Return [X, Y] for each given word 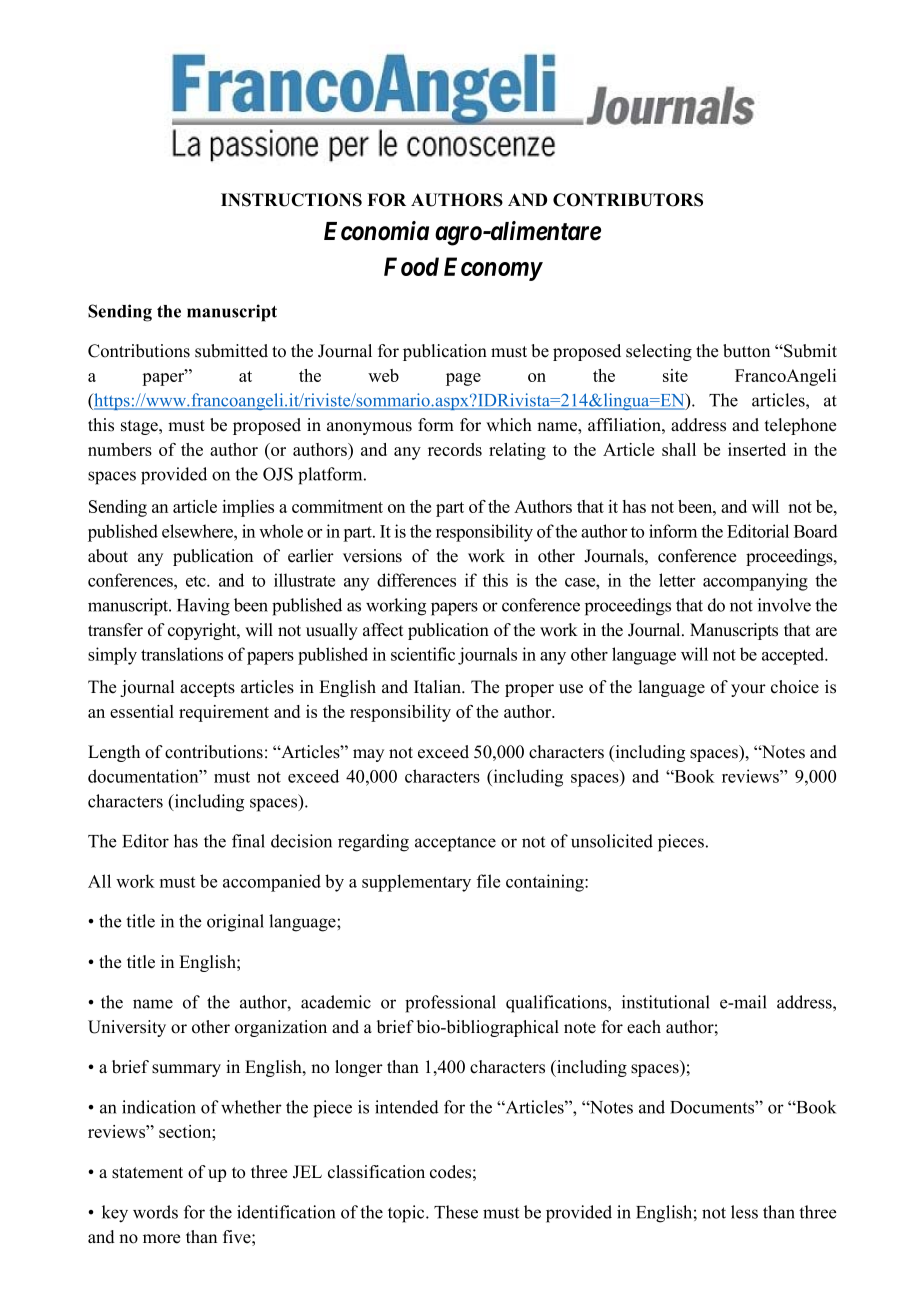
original [235, 923]
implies [248, 508]
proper [529, 690]
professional [450, 1004]
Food [411, 266]
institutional [666, 1002]
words [155, 1212]
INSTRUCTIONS [291, 200]
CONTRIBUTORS [628, 200]
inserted [757, 449]
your [748, 690]
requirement [224, 713]
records [455, 449]
